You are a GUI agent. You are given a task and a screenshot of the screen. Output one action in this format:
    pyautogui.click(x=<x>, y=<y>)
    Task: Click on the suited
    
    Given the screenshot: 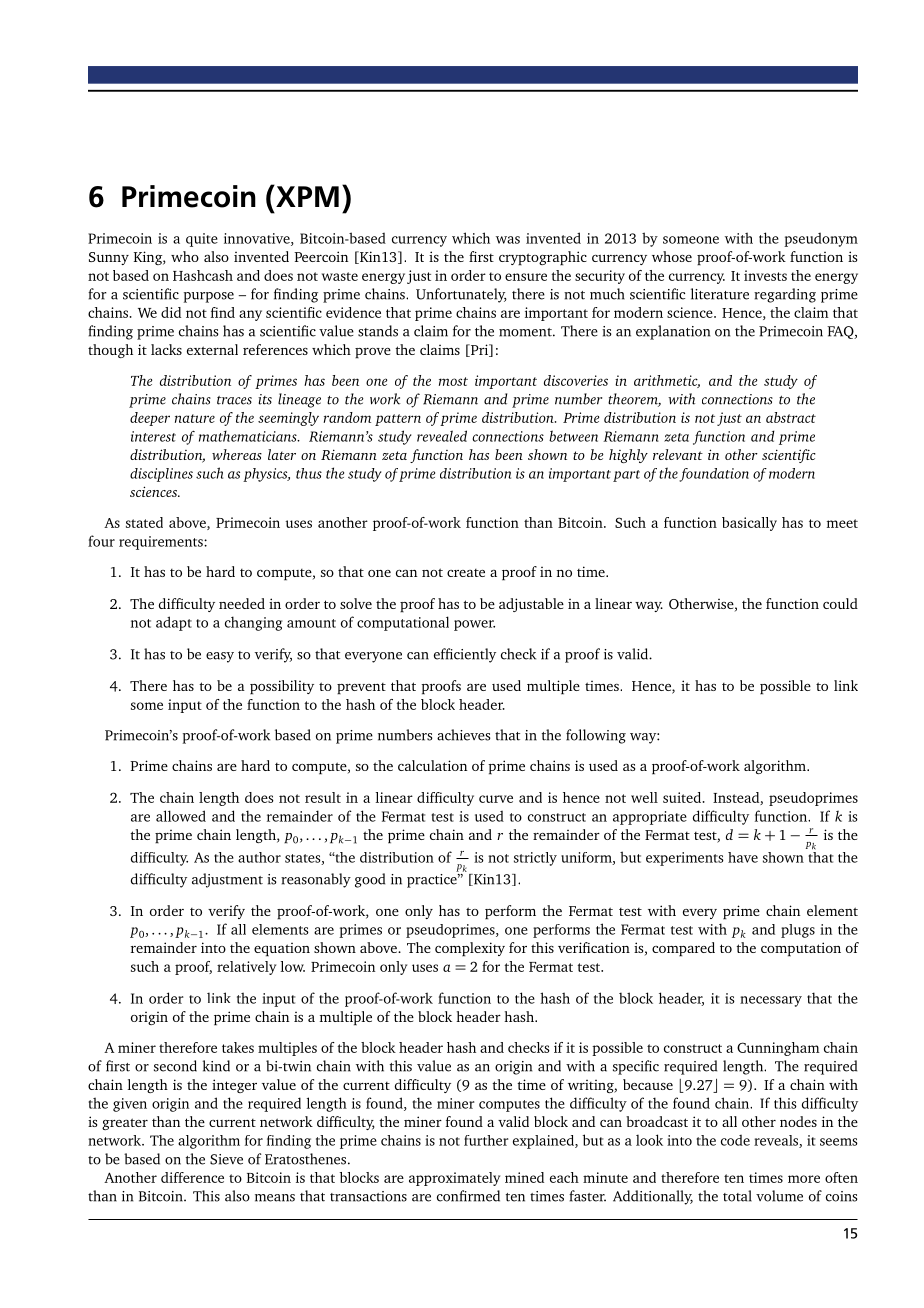 What is the action you would take?
    pyautogui.click(x=682, y=797)
